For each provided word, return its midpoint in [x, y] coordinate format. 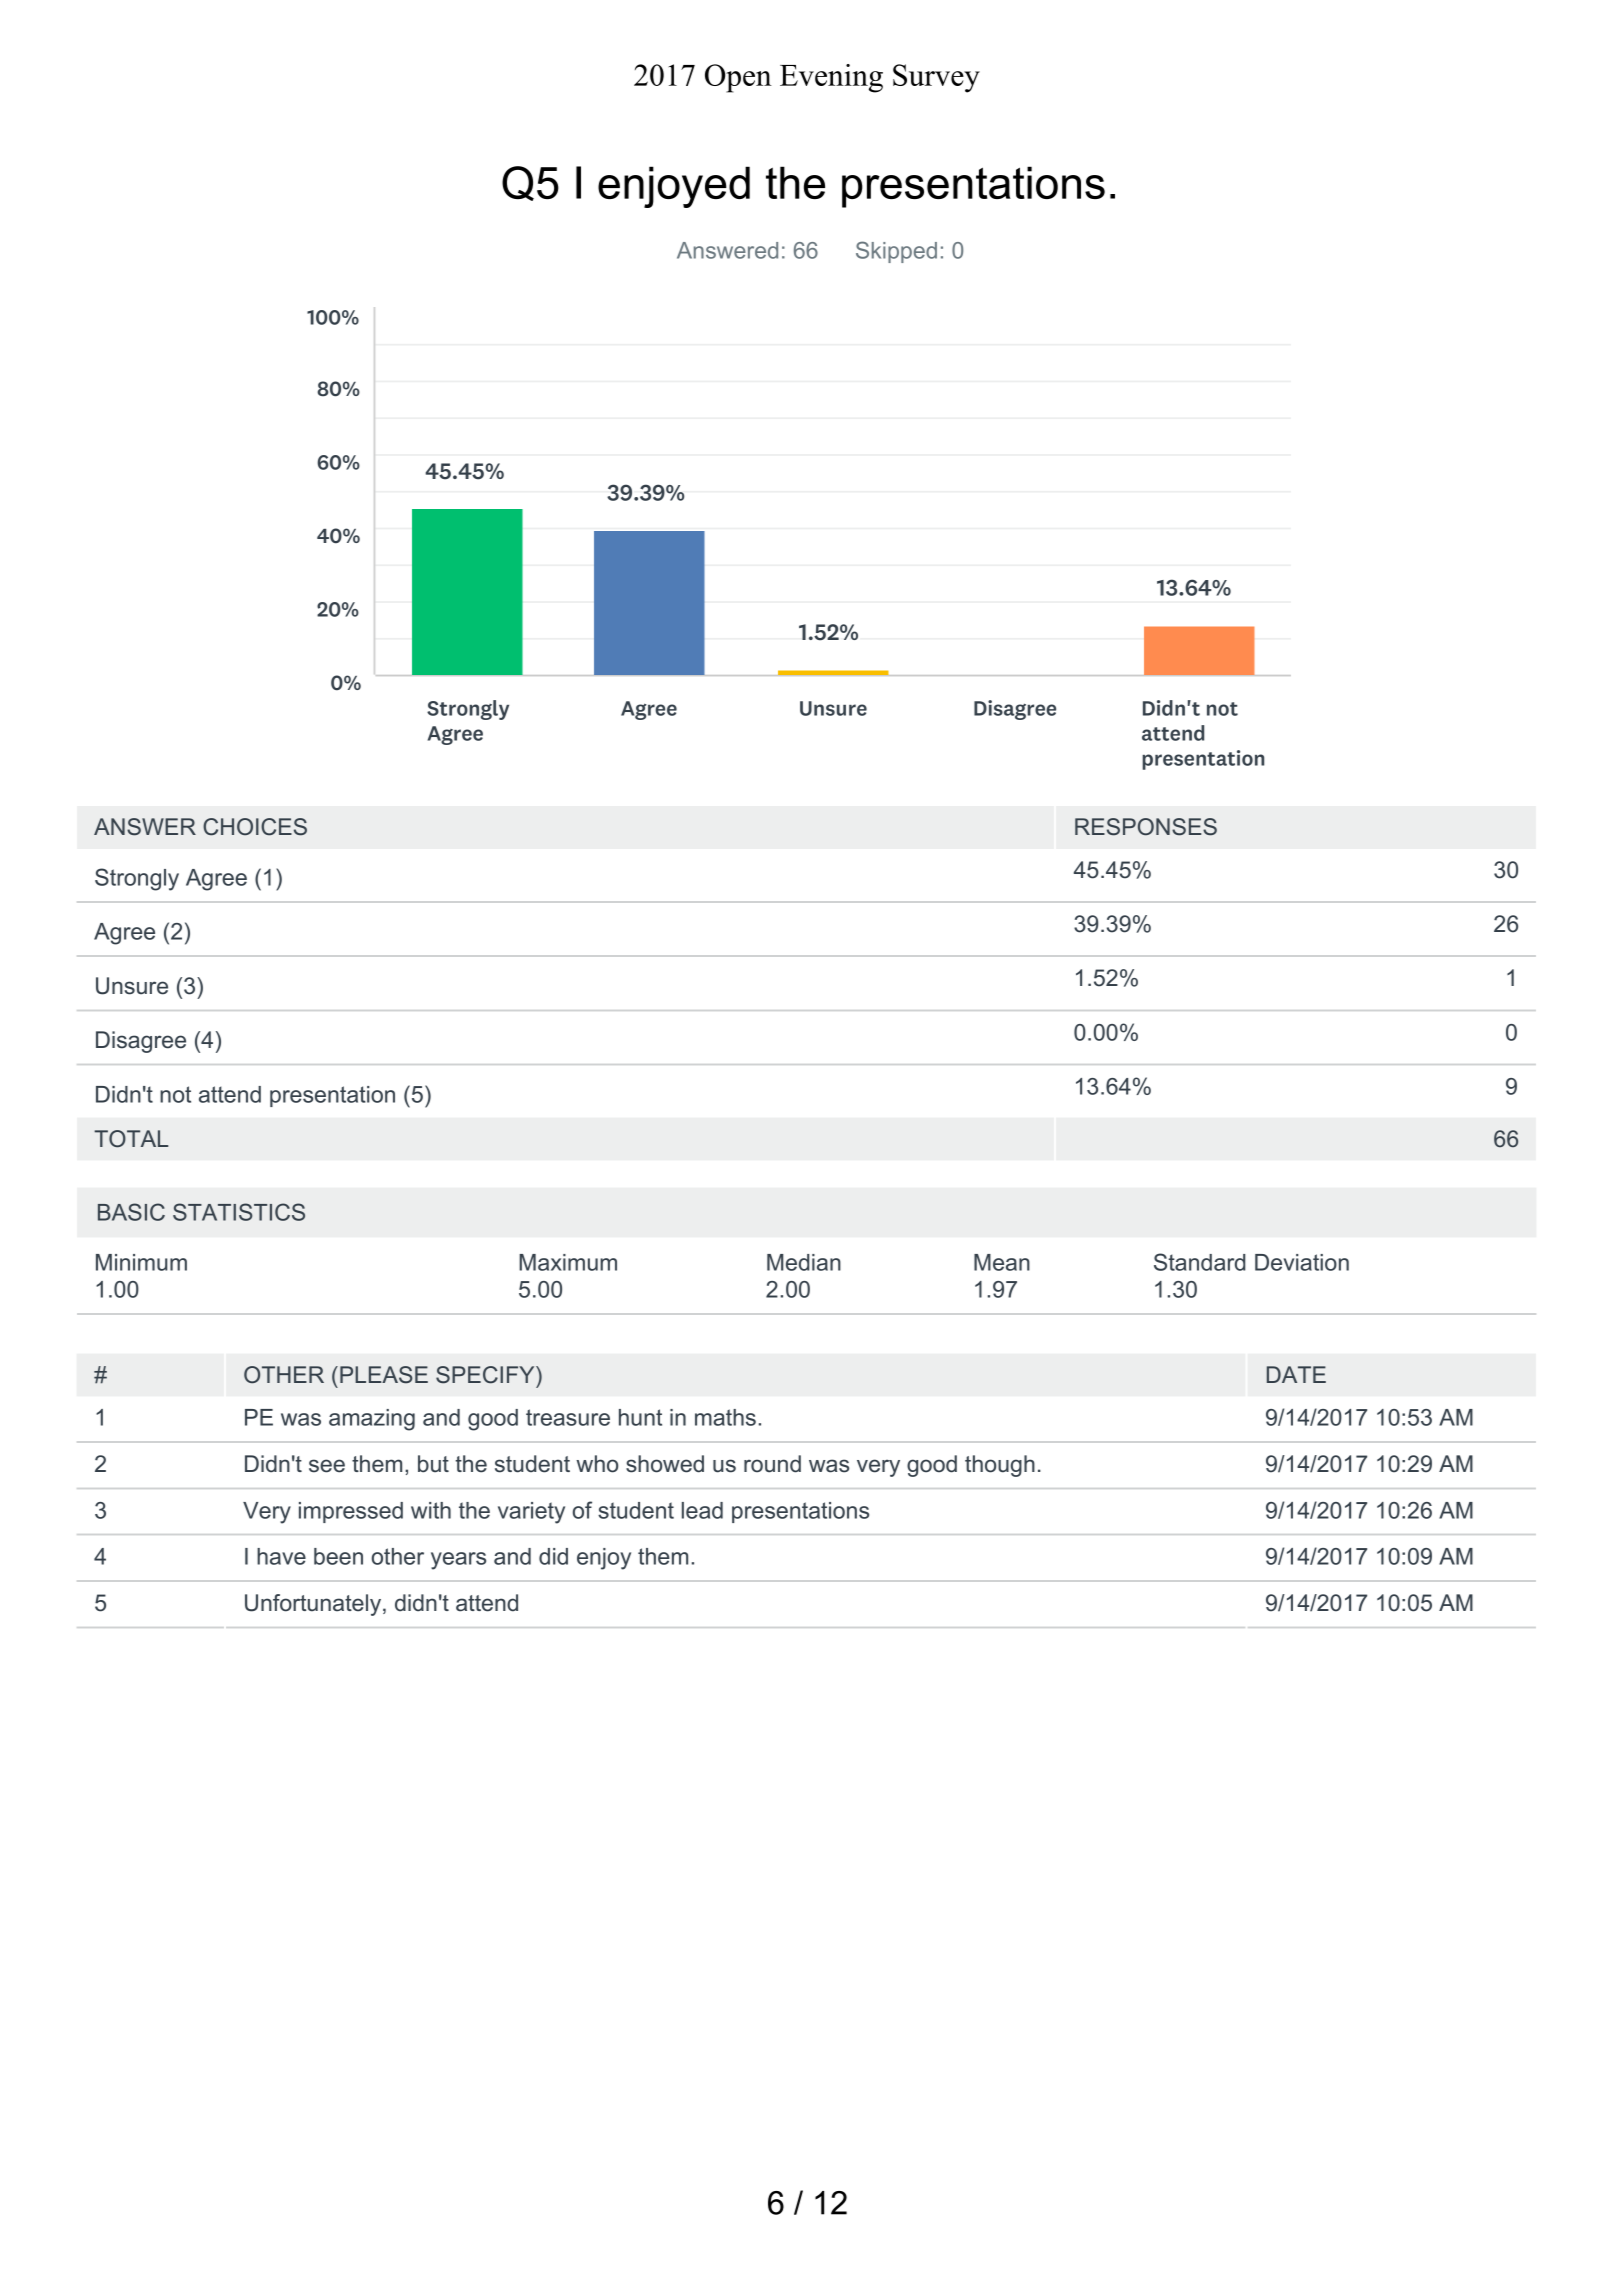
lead [702, 1510]
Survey [936, 78]
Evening [831, 78]
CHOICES [255, 827]
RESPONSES [1146, 827]
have [281, 1556]
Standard [1200, 1262]
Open [738, 78]
